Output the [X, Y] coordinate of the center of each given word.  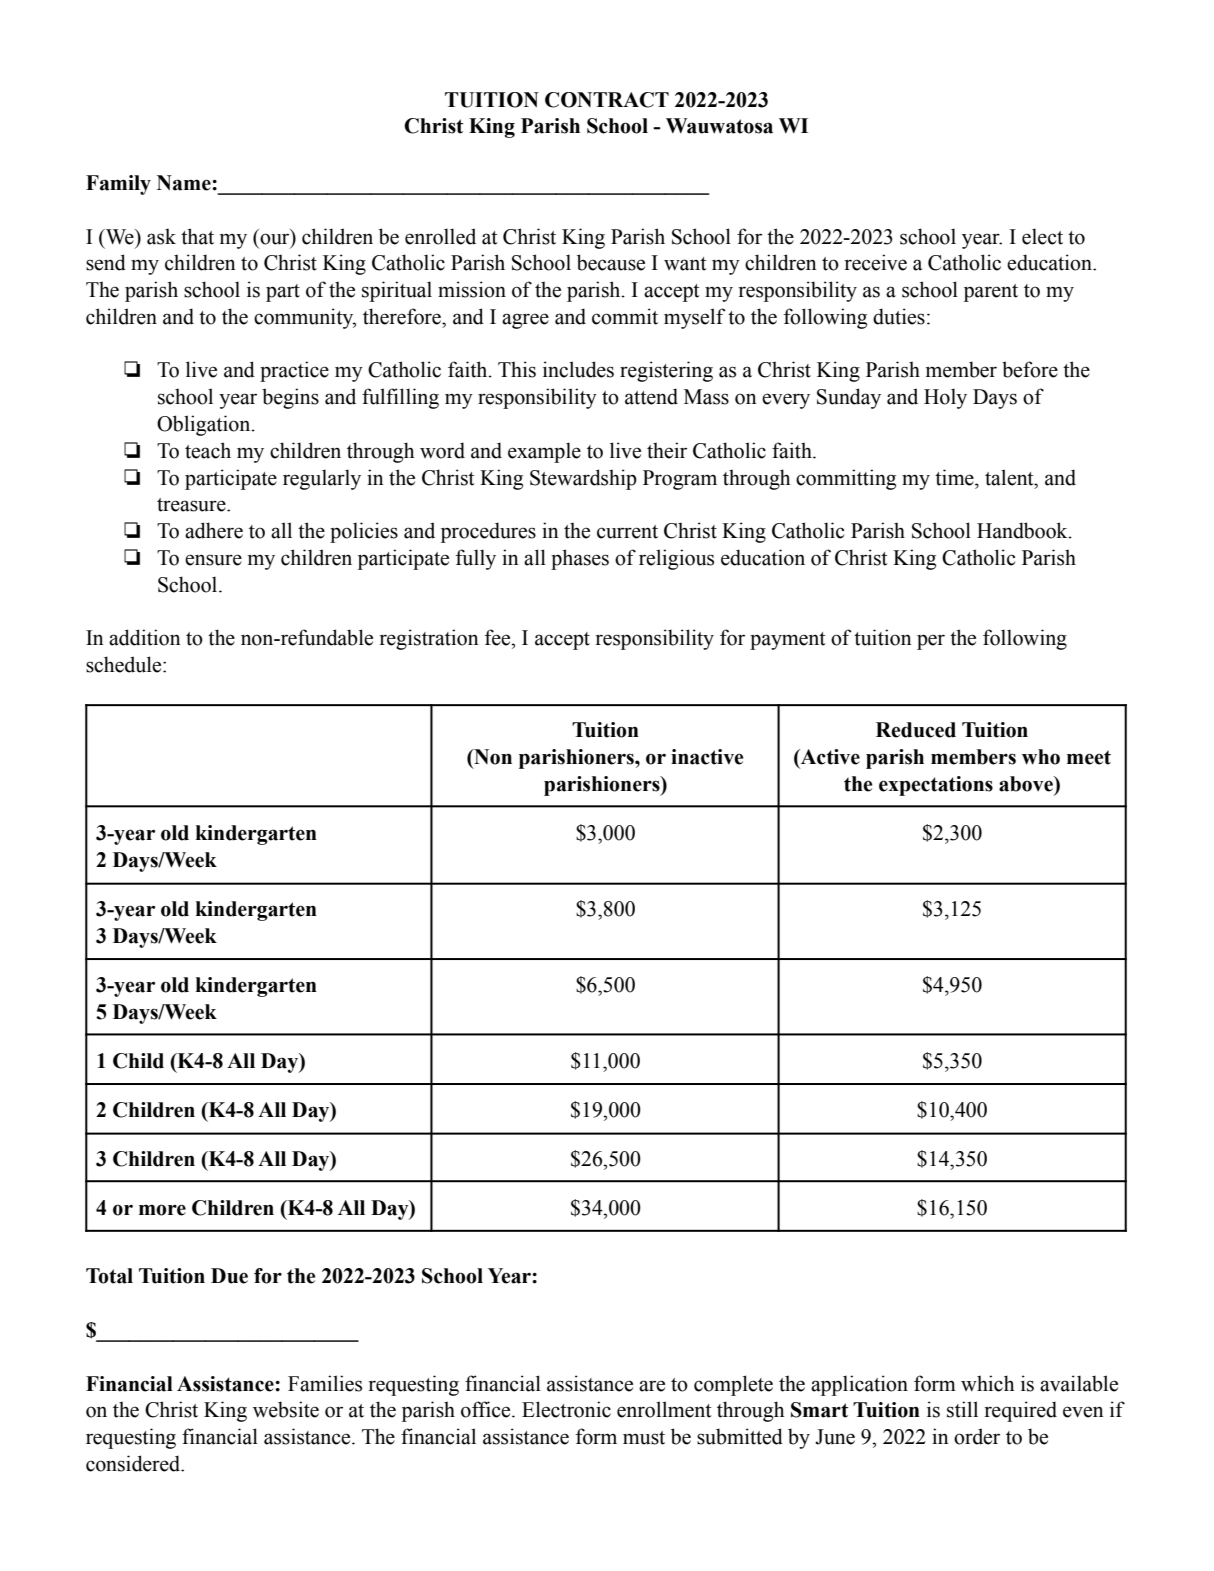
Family [118, 185]
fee [499, 637]
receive [876, 262]
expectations [936, 786]
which [987, 1383]
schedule [125, 664]
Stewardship [583, 479]
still [962, 1409]
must [644, 1438]
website [286, 1409]
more [162, 1210]
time [955, 477]
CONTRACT [607, 100]
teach [208, 450]
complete [733, 1385]
